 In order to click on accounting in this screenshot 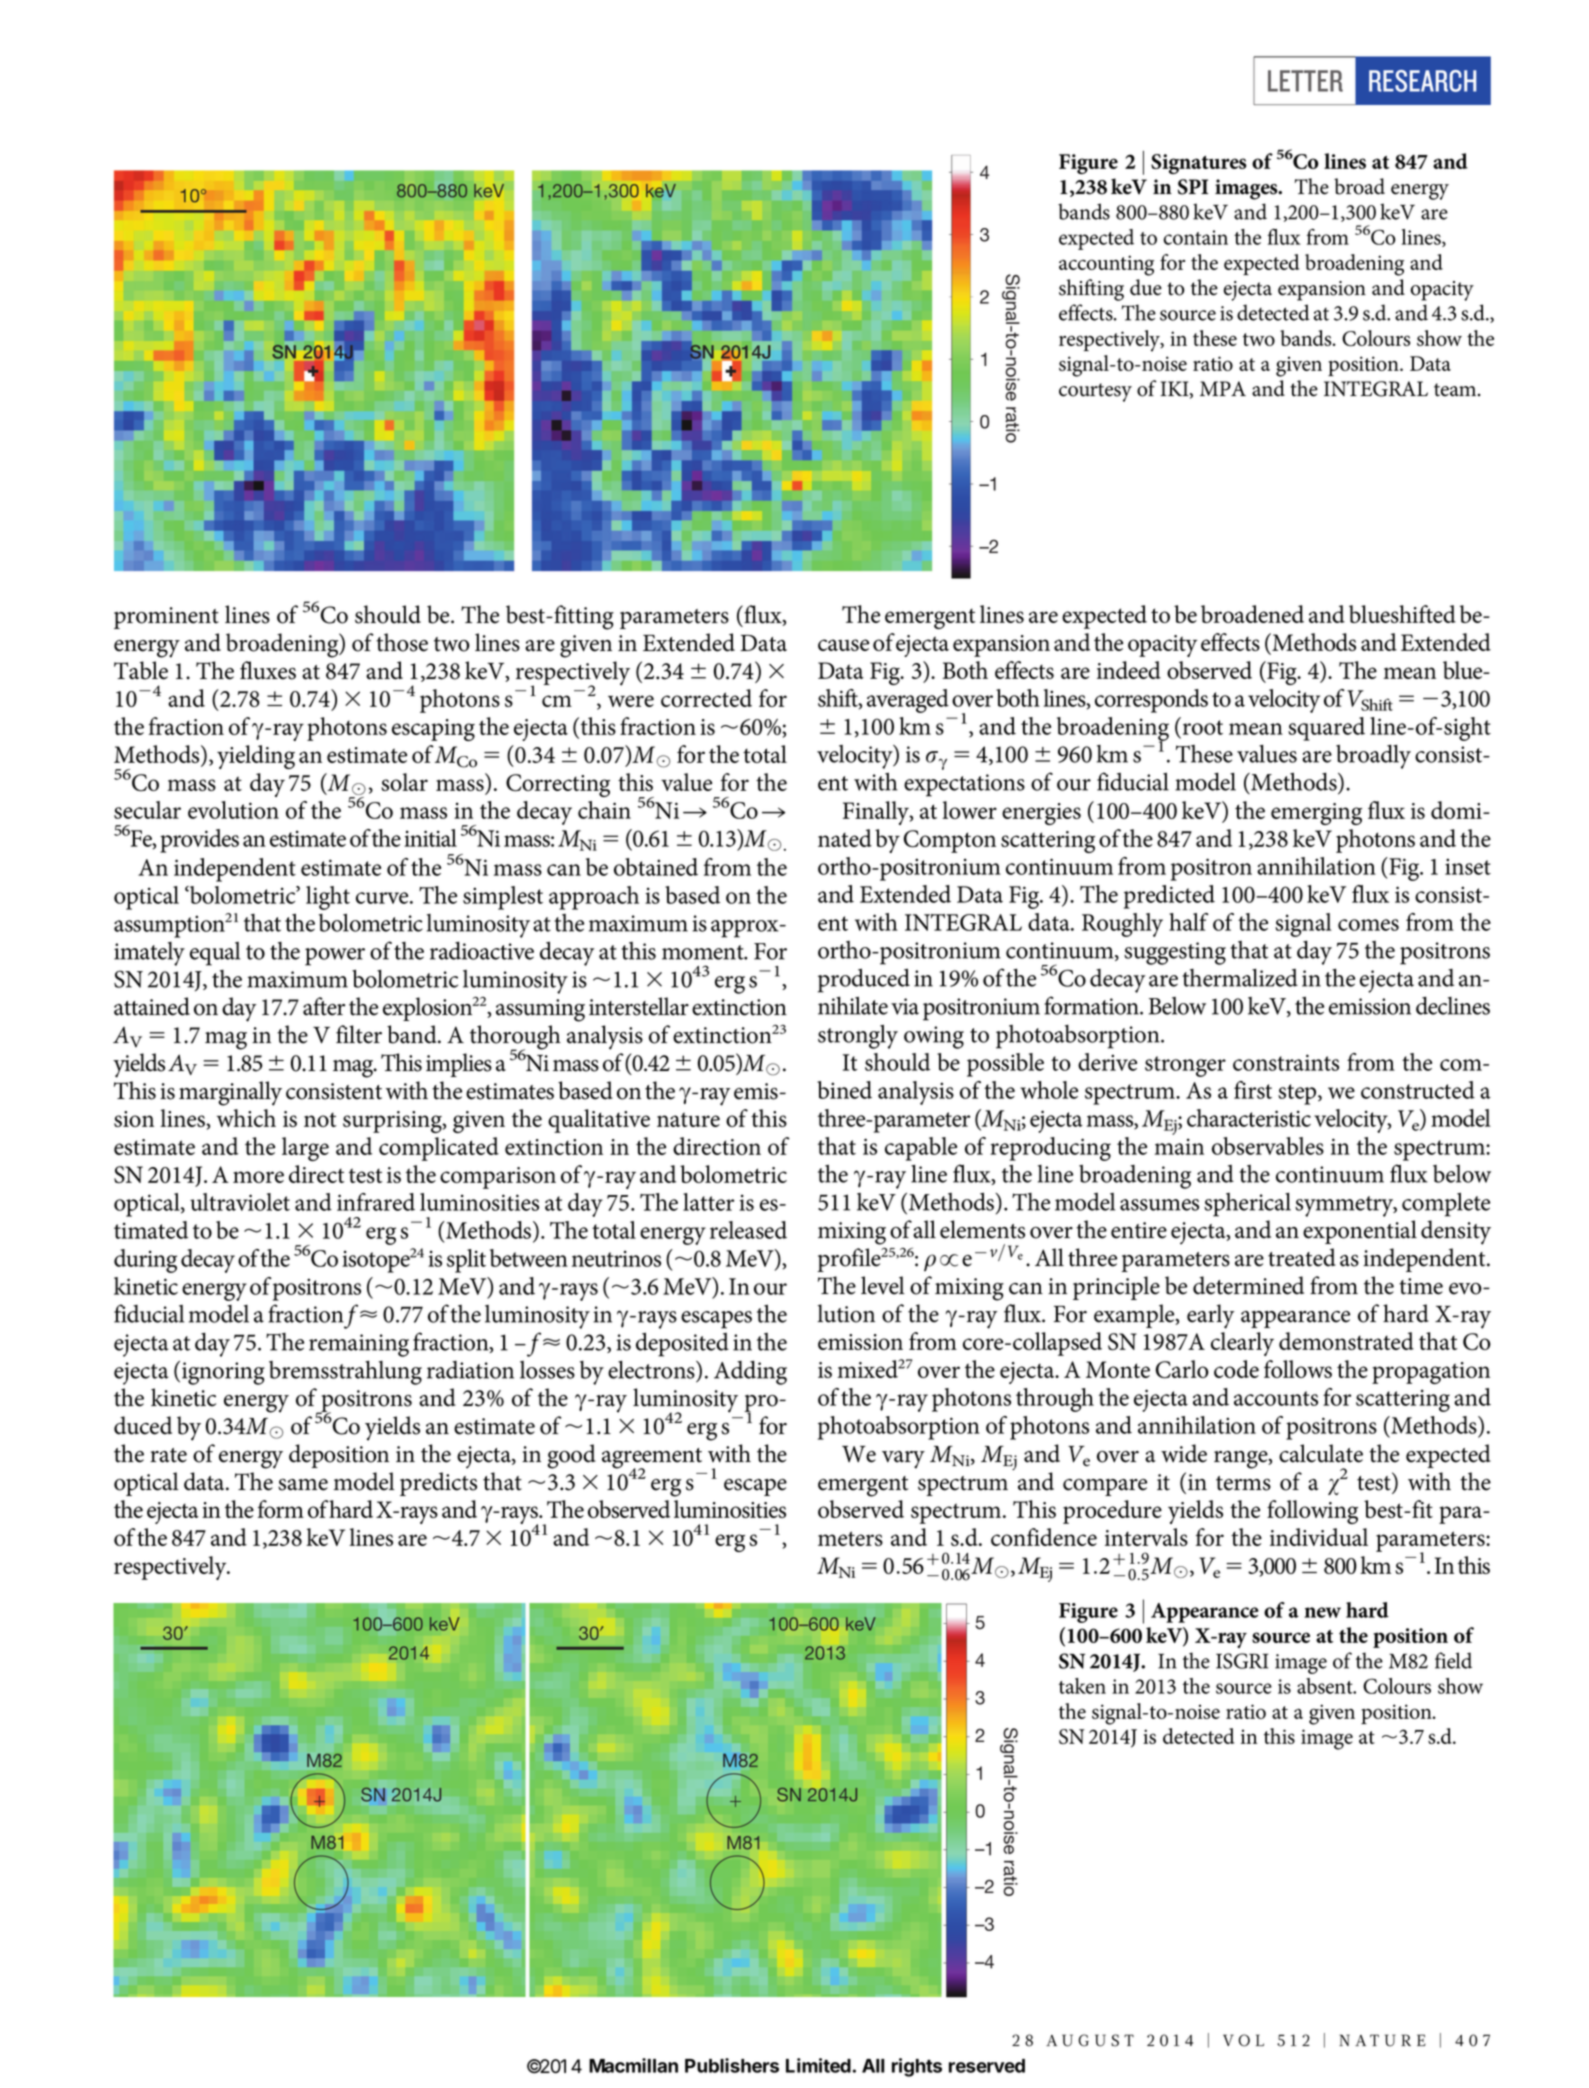, I will do `click(1106, 265)`.
